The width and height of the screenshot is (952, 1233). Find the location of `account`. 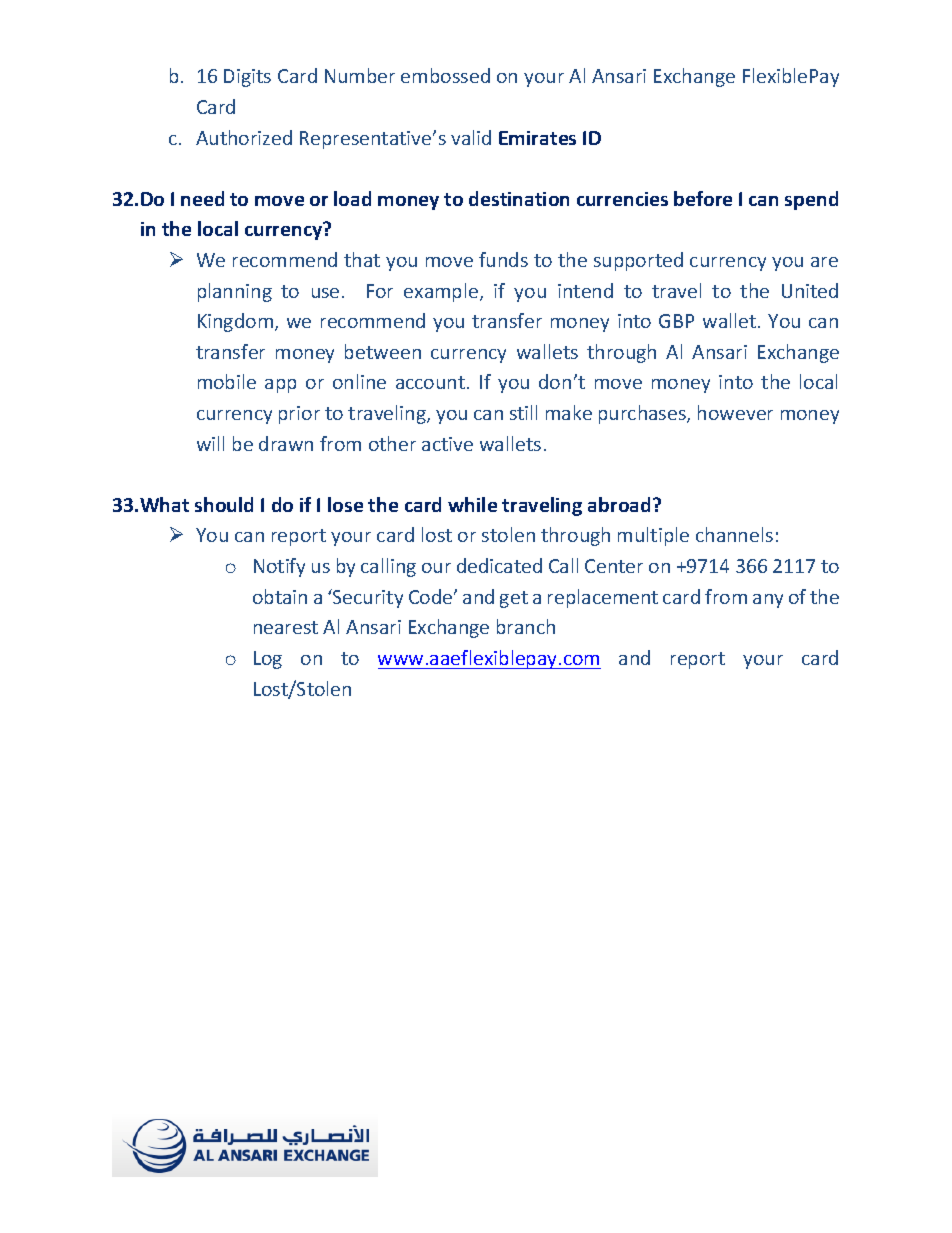

account is located at coordinates (430, 382).
